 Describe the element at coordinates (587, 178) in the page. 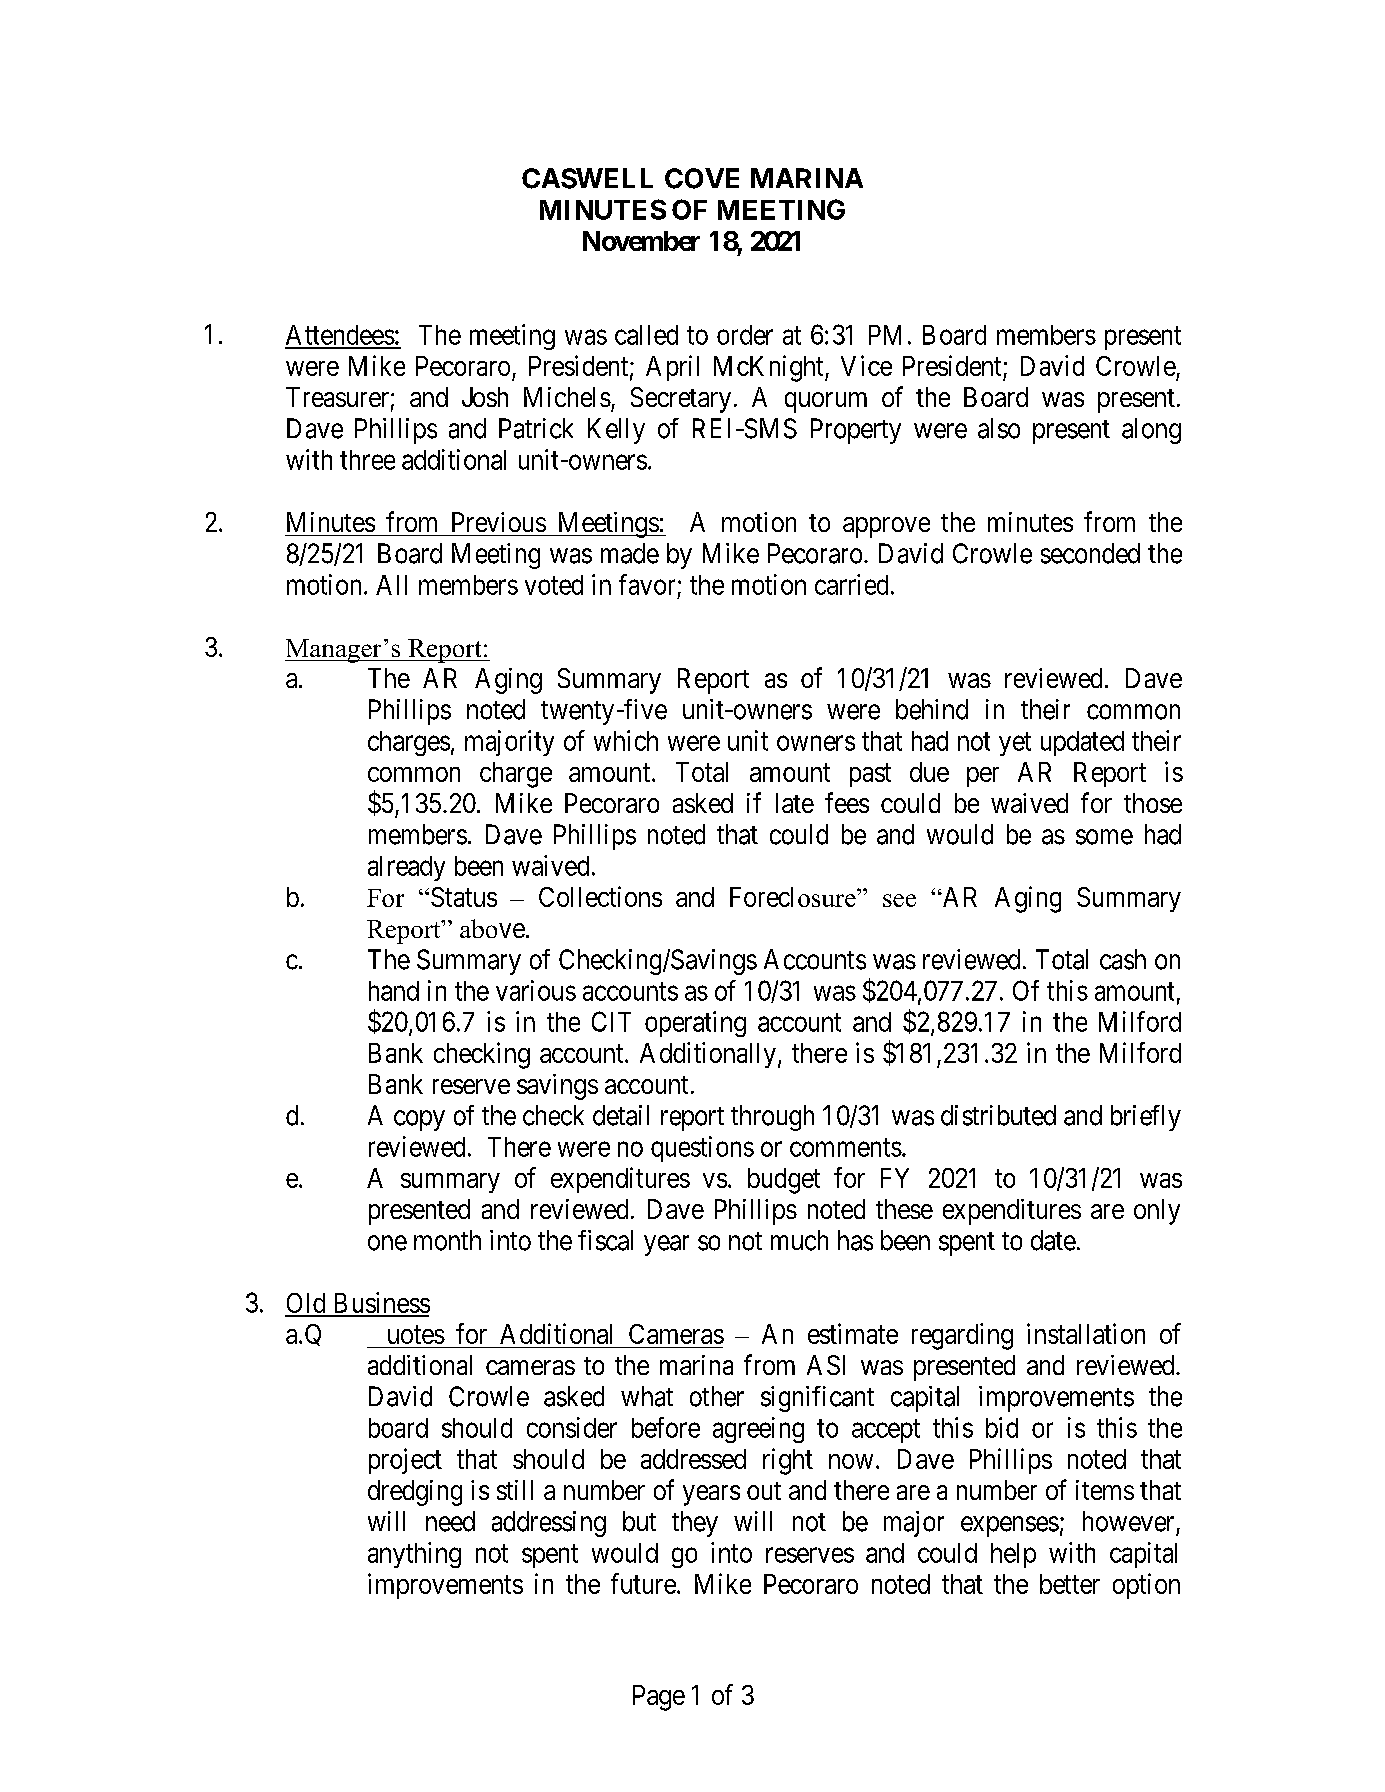

I see `CASWELL` at that location.
